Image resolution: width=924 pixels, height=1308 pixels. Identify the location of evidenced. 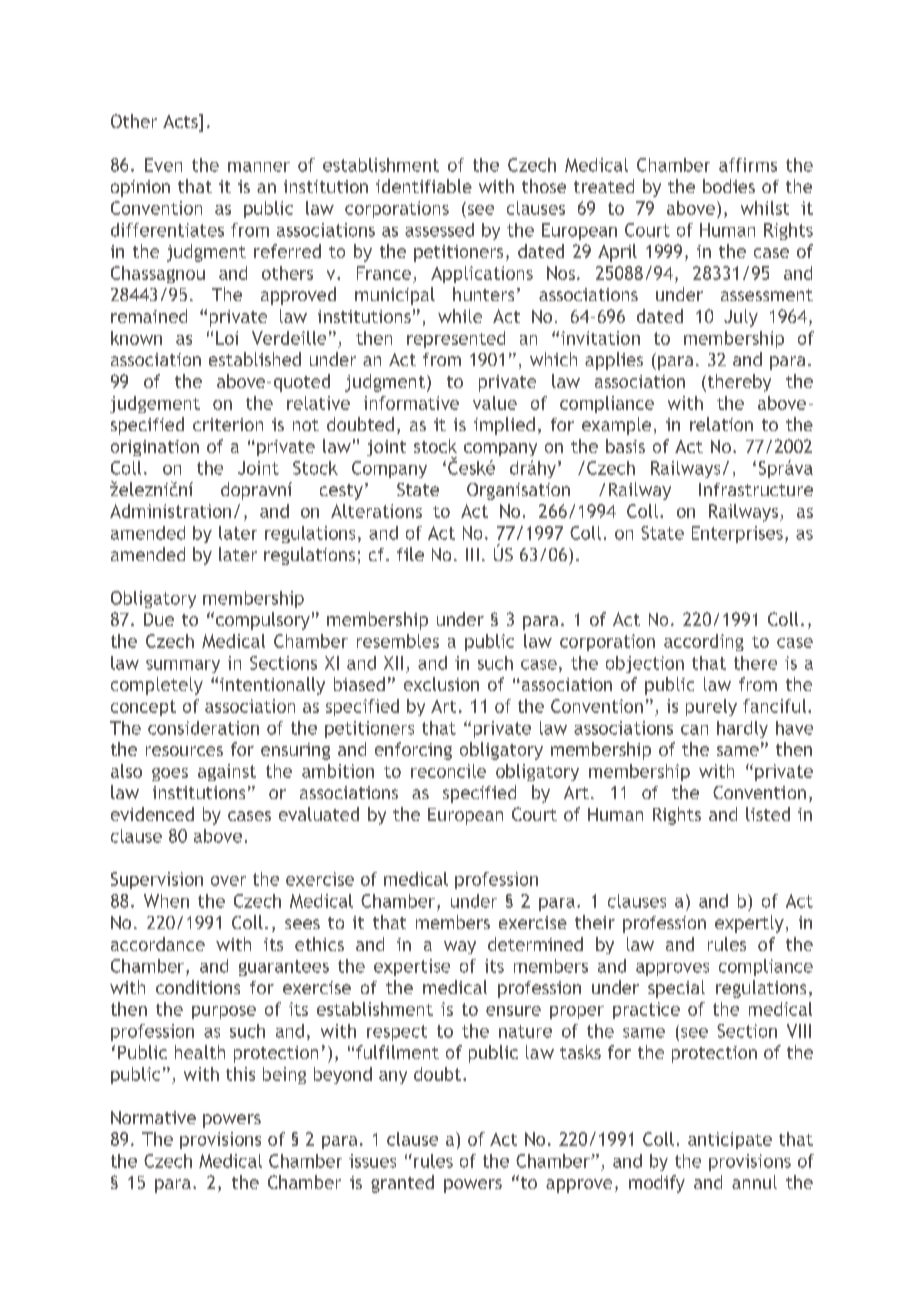
(152, 814).
